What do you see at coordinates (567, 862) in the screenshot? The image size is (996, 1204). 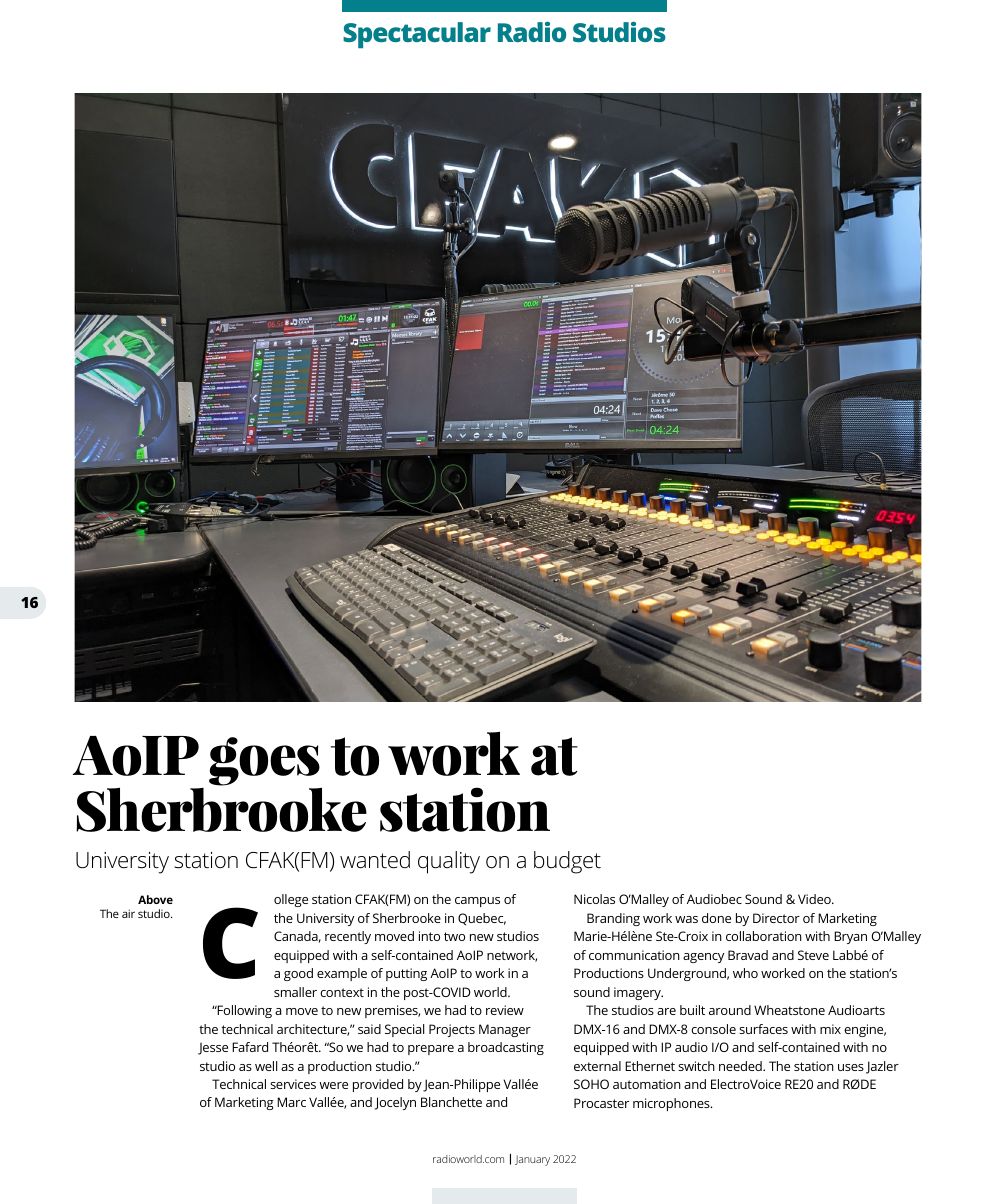 I see `budget` at bounding box center [567, 862].
